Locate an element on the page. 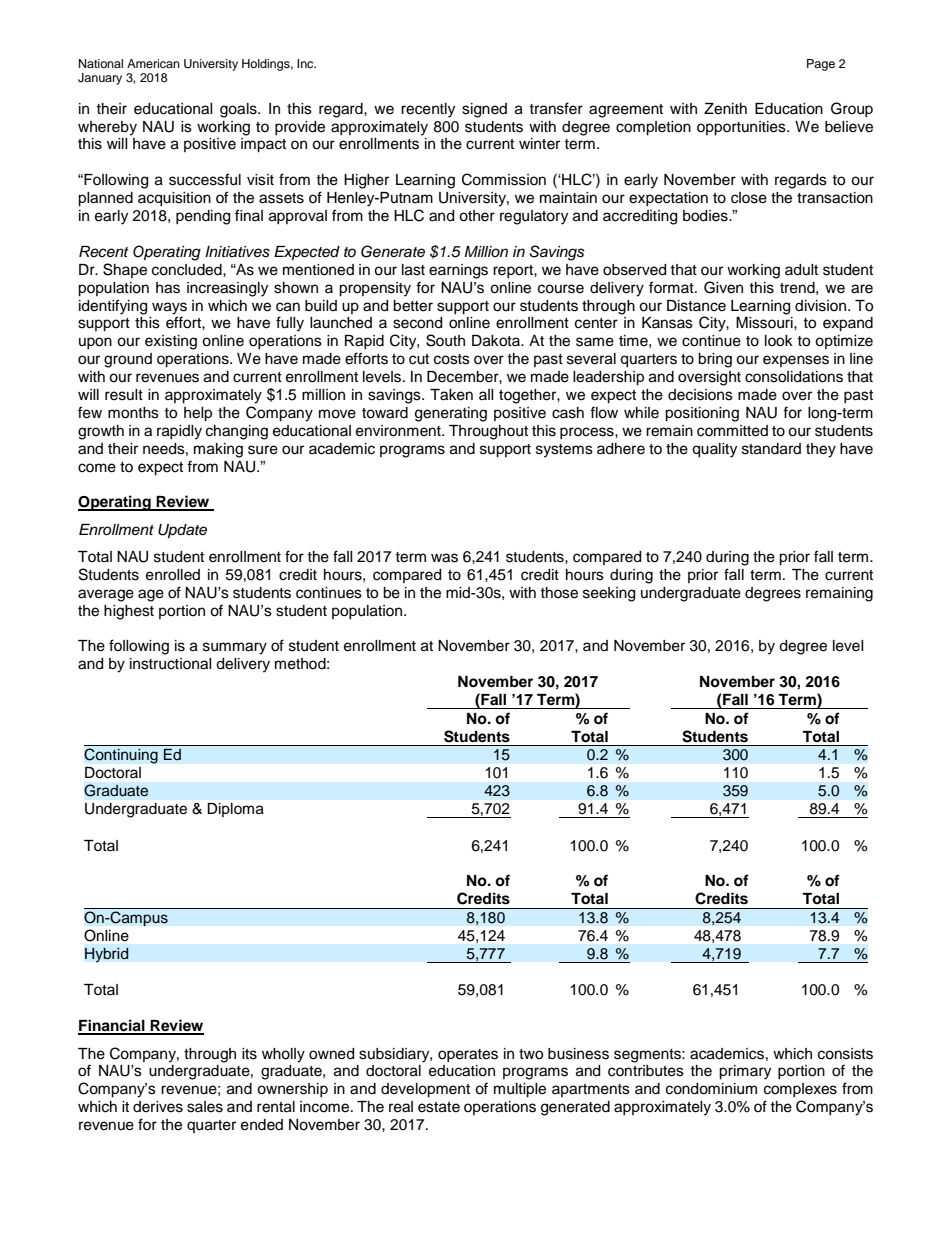 This image has width=952, height=1233. derives is located at coordinates (158, 1107).
